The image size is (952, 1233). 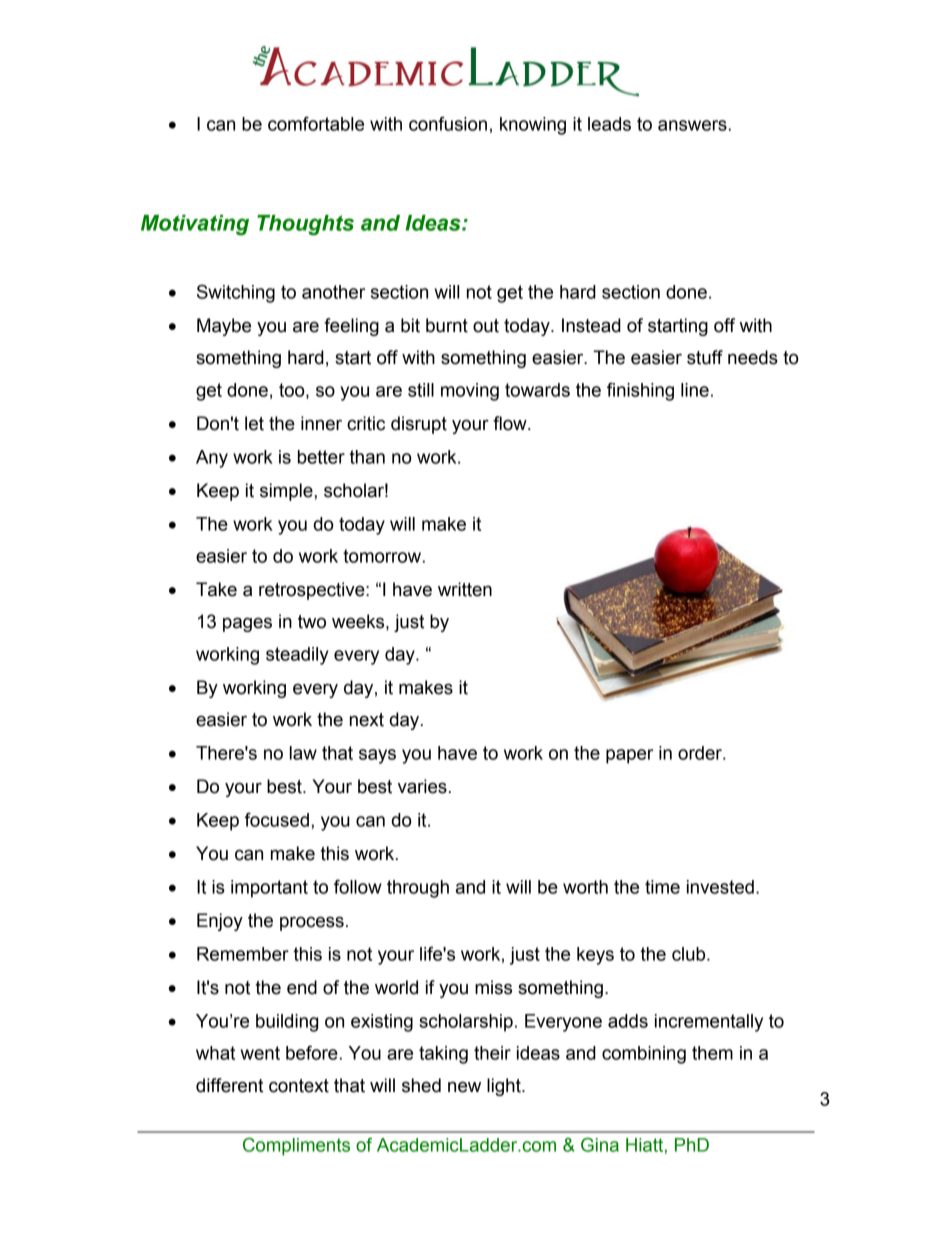 I want to click on order, so click(x=701, y=753).
